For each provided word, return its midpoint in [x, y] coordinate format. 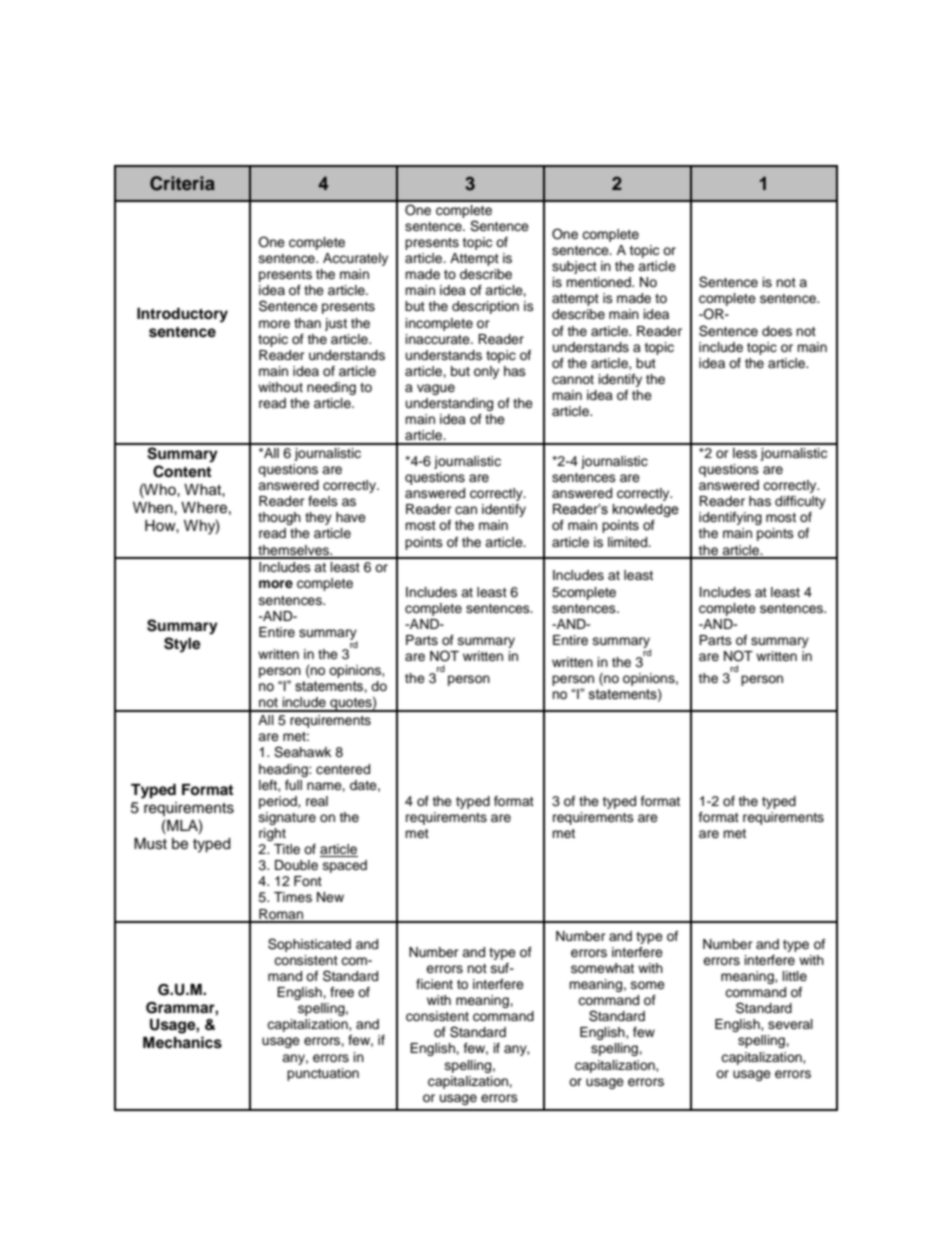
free [342, 992]
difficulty [800, 502]
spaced [345, 866]
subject [574, 267]
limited [629, 542]
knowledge [646, 510]
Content [182, 471]
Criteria [182, 183]
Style [182, 645]
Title [287, 849]
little [795, 976]
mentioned [599, 282]
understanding [449, 404]
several [790, 1024]
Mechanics [182, 1042]
